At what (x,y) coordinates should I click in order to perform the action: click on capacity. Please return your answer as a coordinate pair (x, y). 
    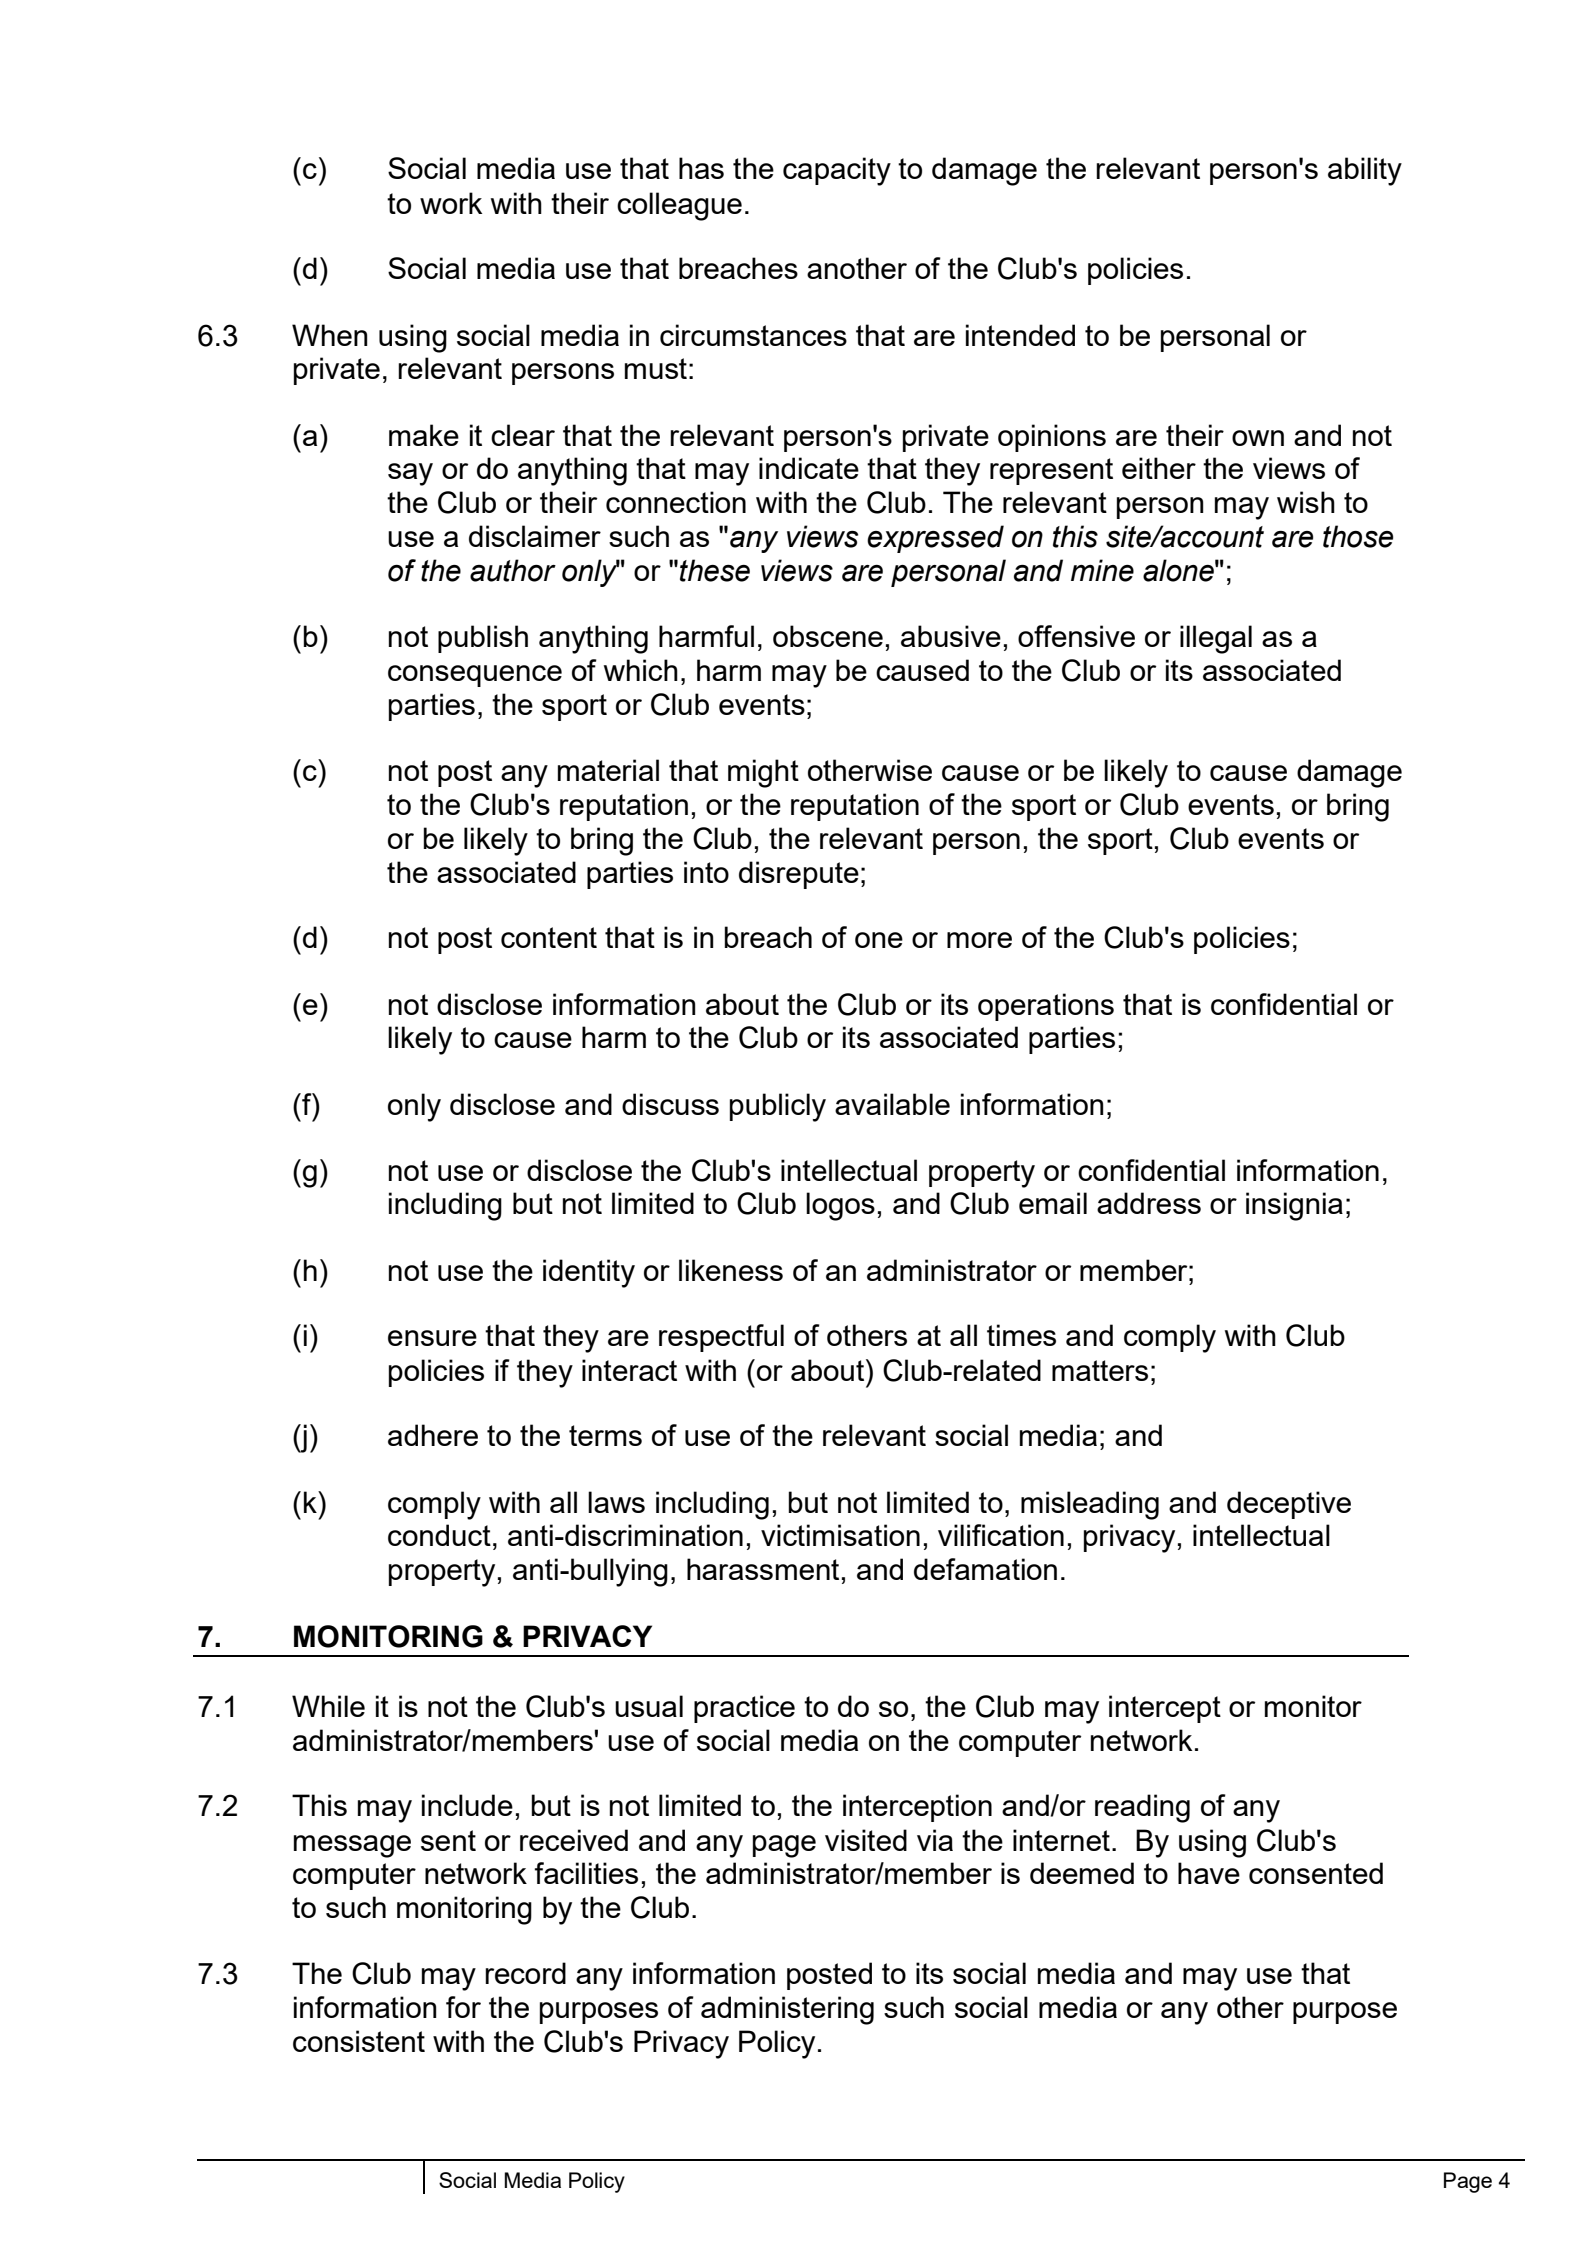
    Looking at the image, I should click on (837, 171).
